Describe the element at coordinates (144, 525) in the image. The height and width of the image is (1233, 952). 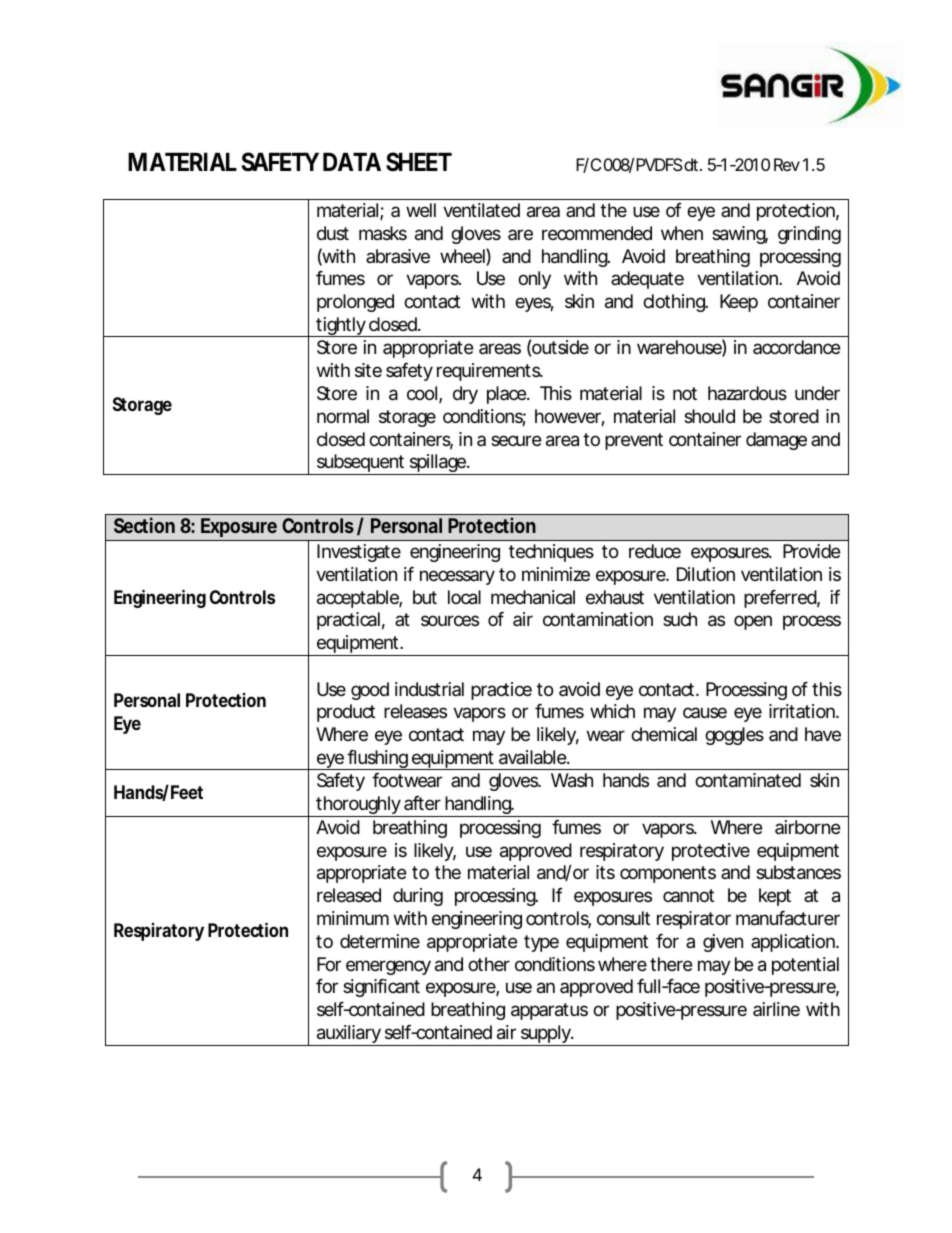
I see `Section` at that location.
